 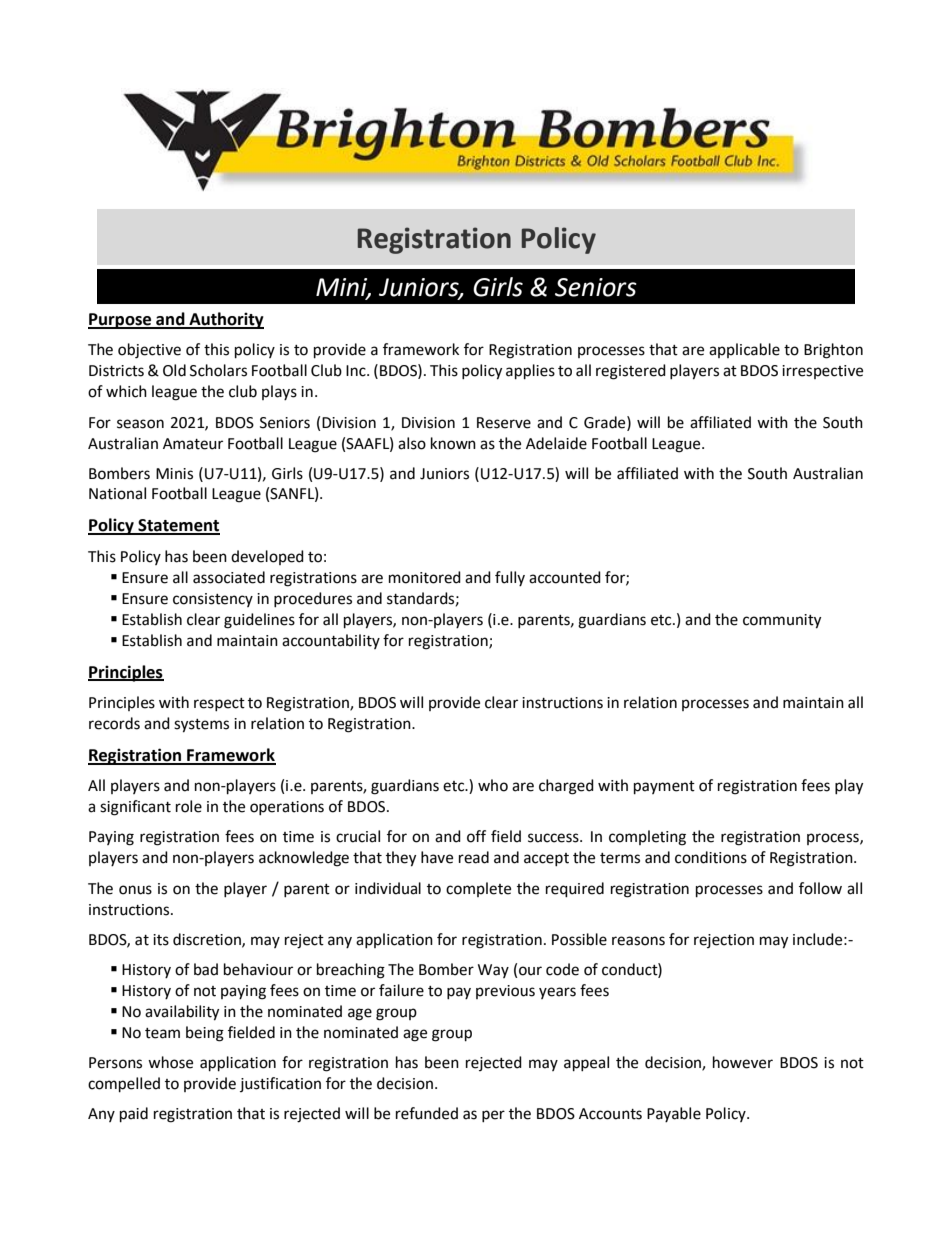 I want to click on Authority, so click(x=225, y=320).
